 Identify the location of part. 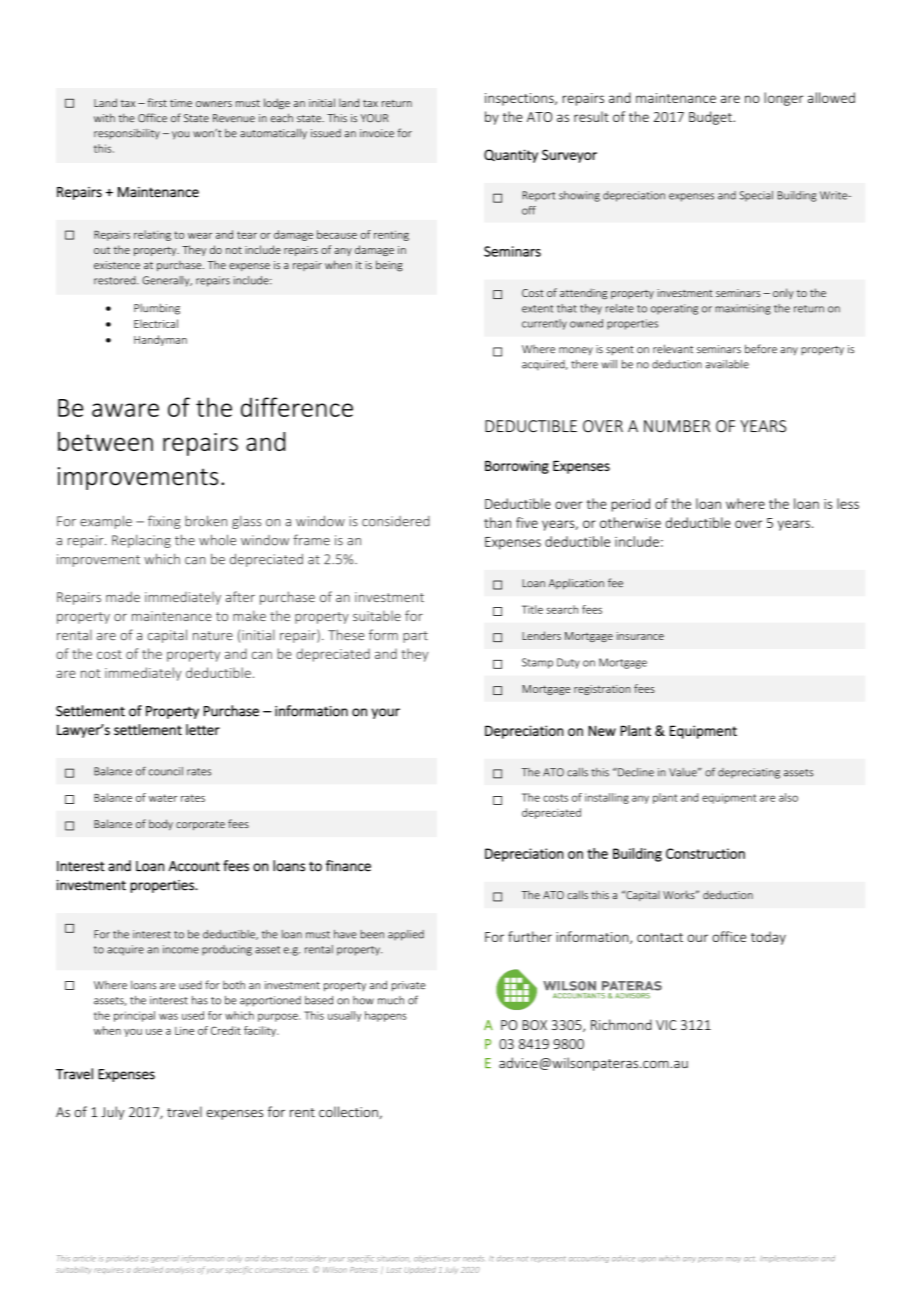
(415, 637).
